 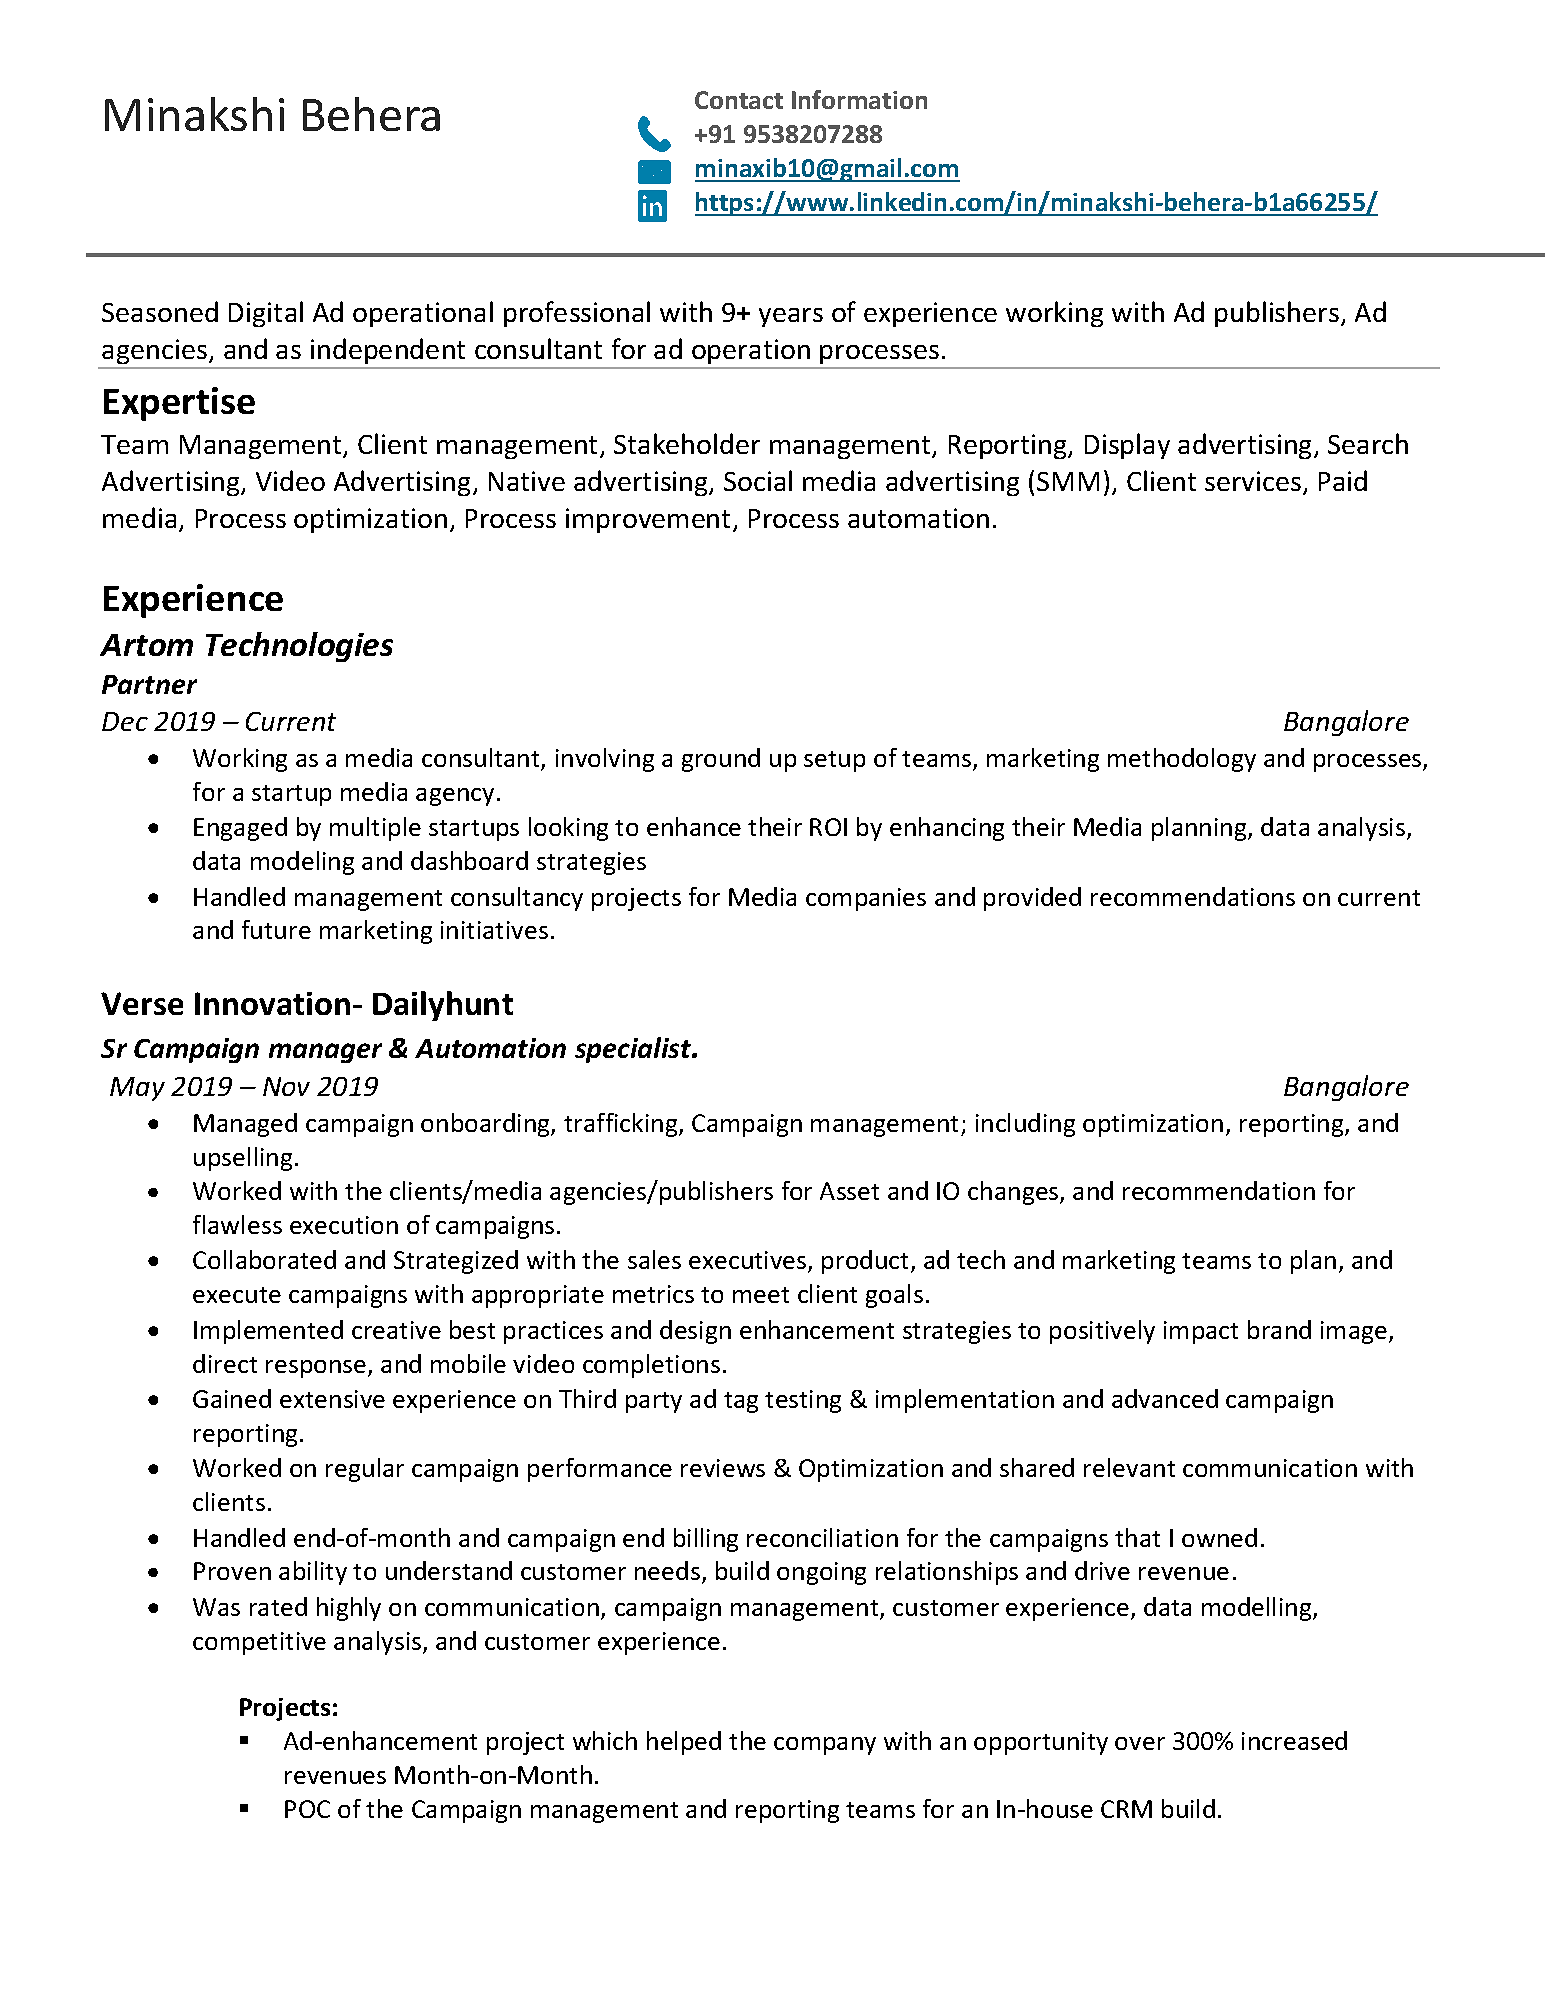 What do you see at coordinates (276, 929) in the screenshot?
I see `future` at bounding box center [276, 929].
